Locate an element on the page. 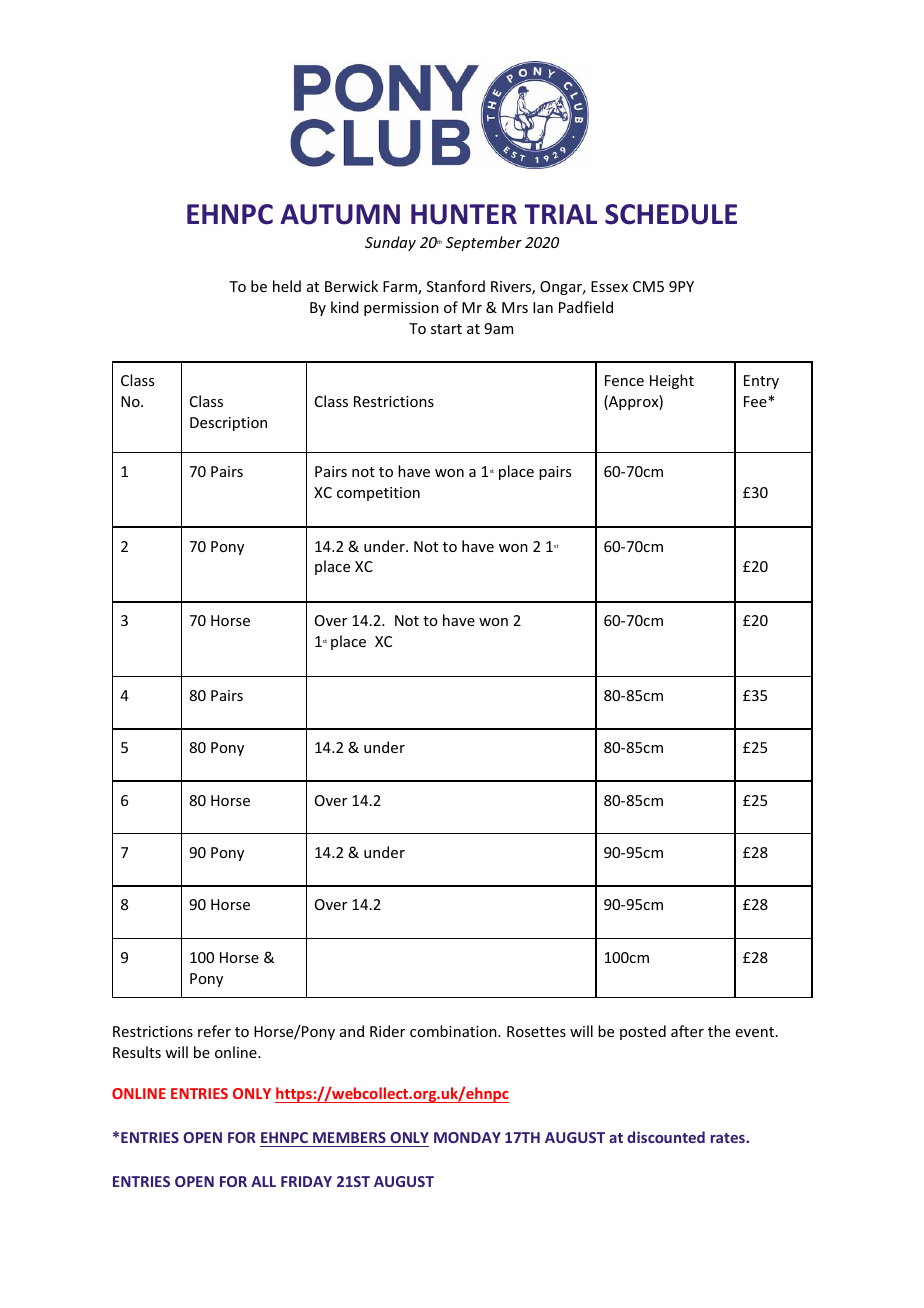 The width and height of the page is (924, 1308). Description is located at coordinates (228, 424).
